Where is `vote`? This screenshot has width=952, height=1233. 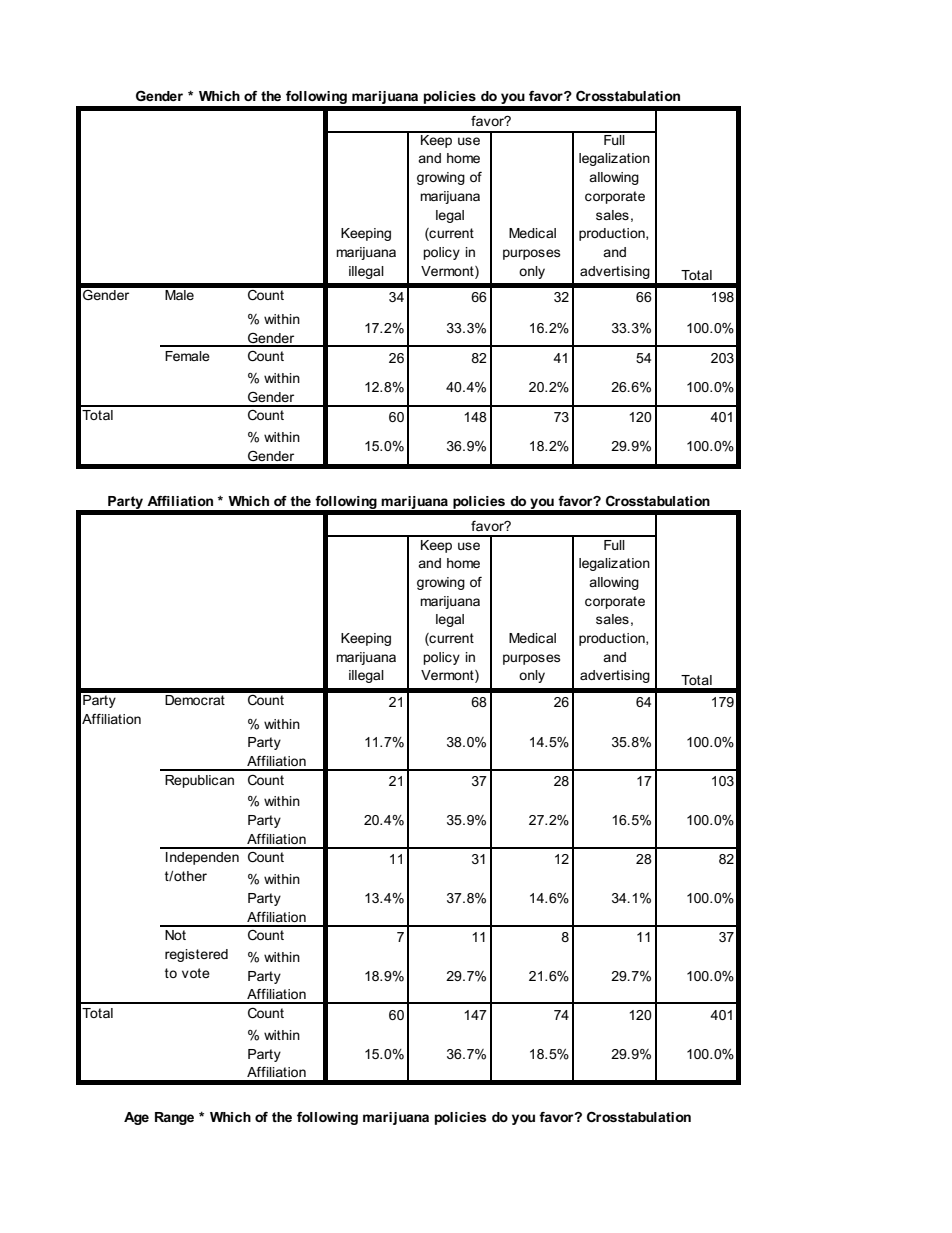
vote is located at coordinates (196, 973).
